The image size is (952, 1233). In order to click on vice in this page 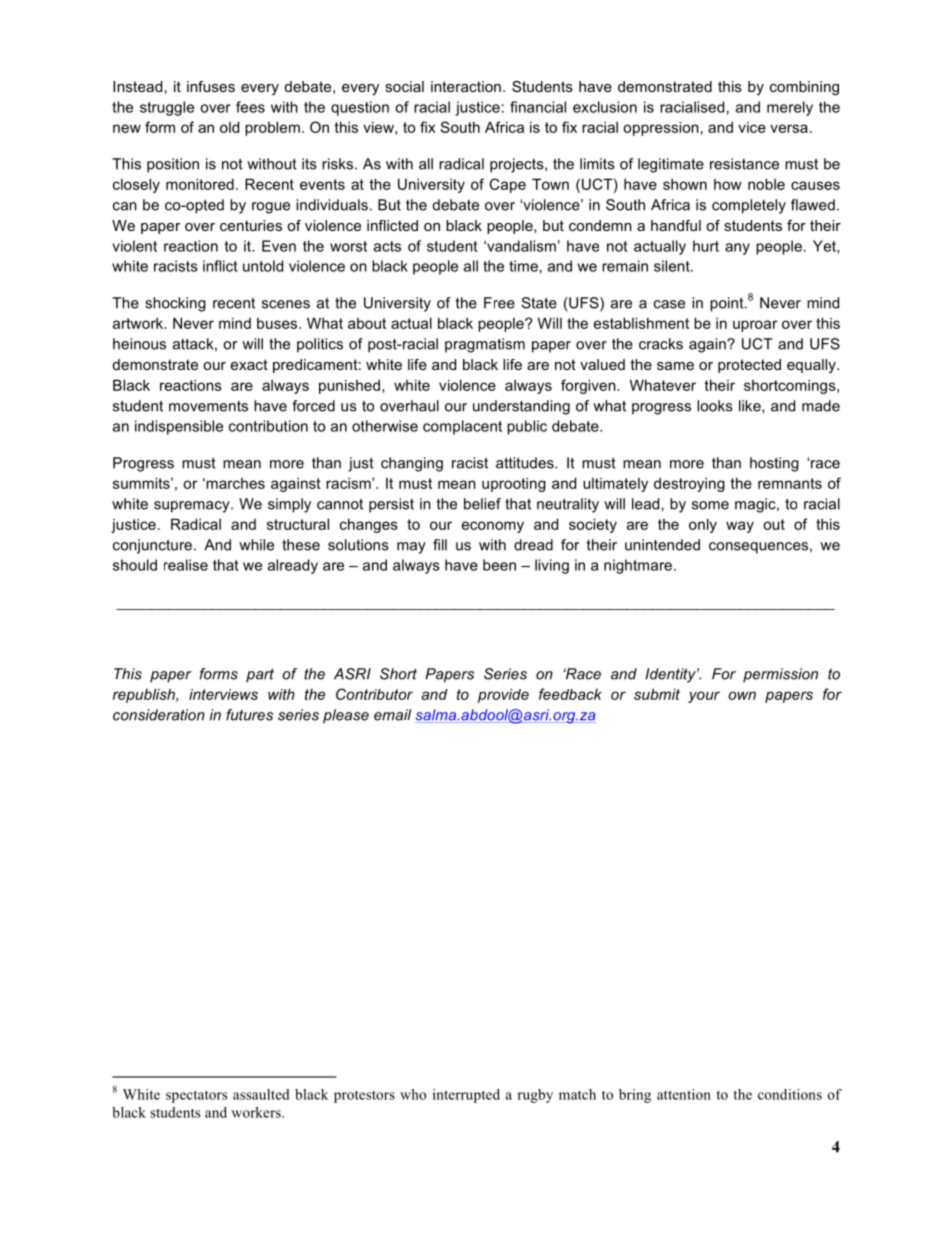, I will do `click(752, 127)`.
